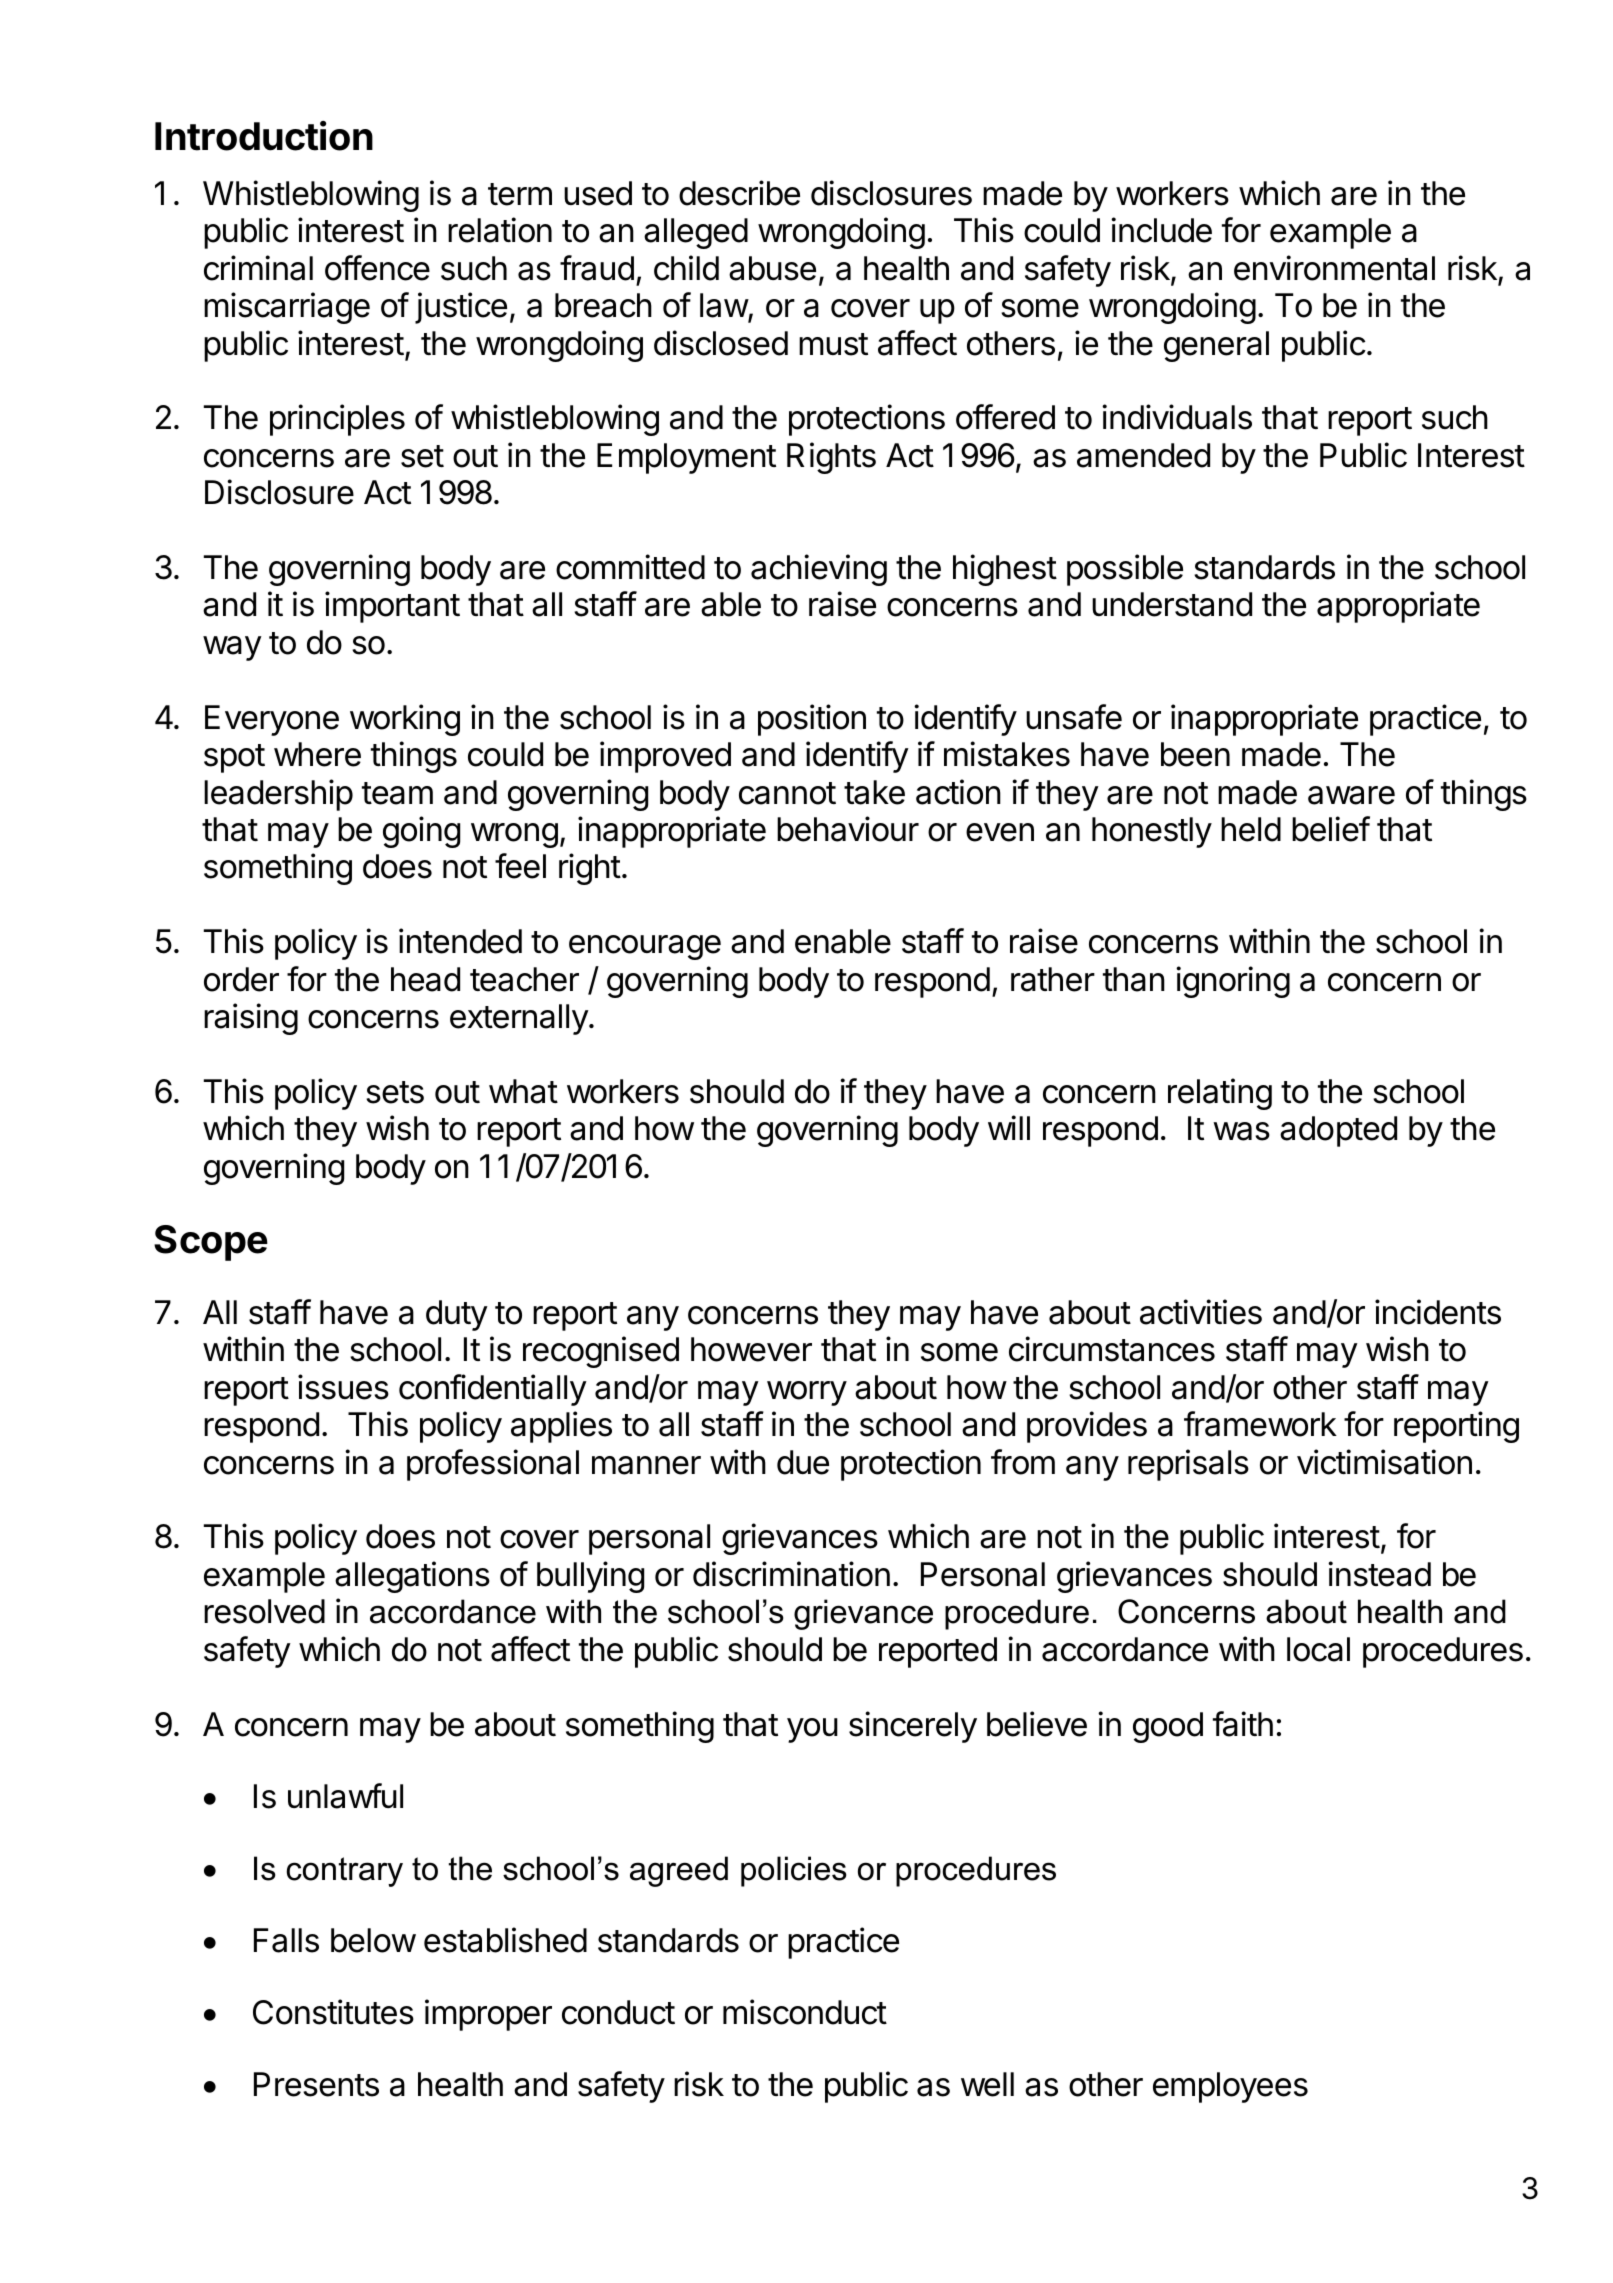  What do you see at coordinates (1251, 829) in the screenshot?
I see `held` at bounding box center [1251, 829].
